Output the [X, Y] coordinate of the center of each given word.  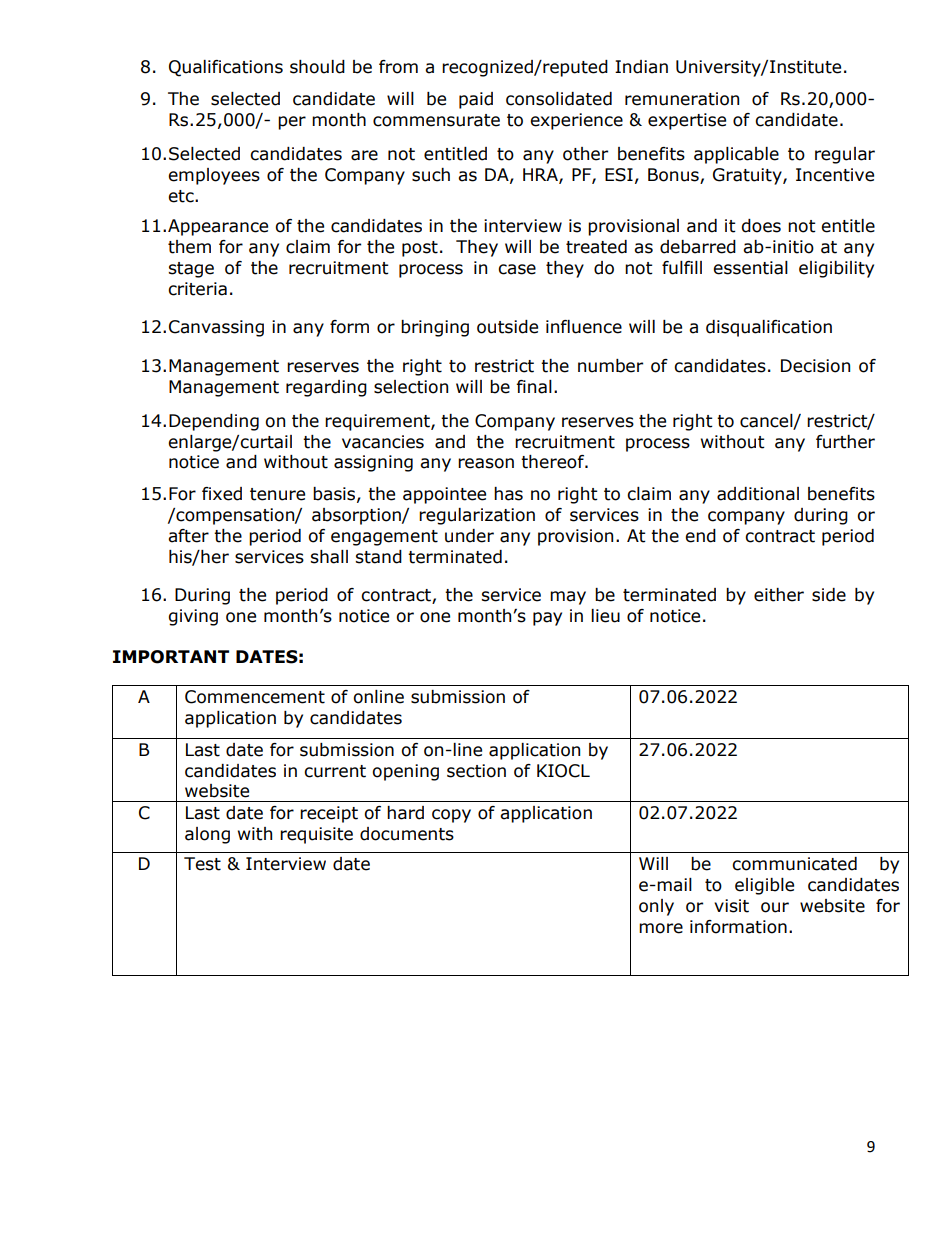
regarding [326, 388]
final [534, 387]
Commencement [255, 697]
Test [202, 864]
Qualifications [226, 68]
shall [329, 557]
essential [750, 268]
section [476, 771]
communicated [794, 864]
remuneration [682, 99]
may [568, 598]
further [845, 442]
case [517, 269]
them [189, 247]
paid [476, 100]
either [779, 595]
